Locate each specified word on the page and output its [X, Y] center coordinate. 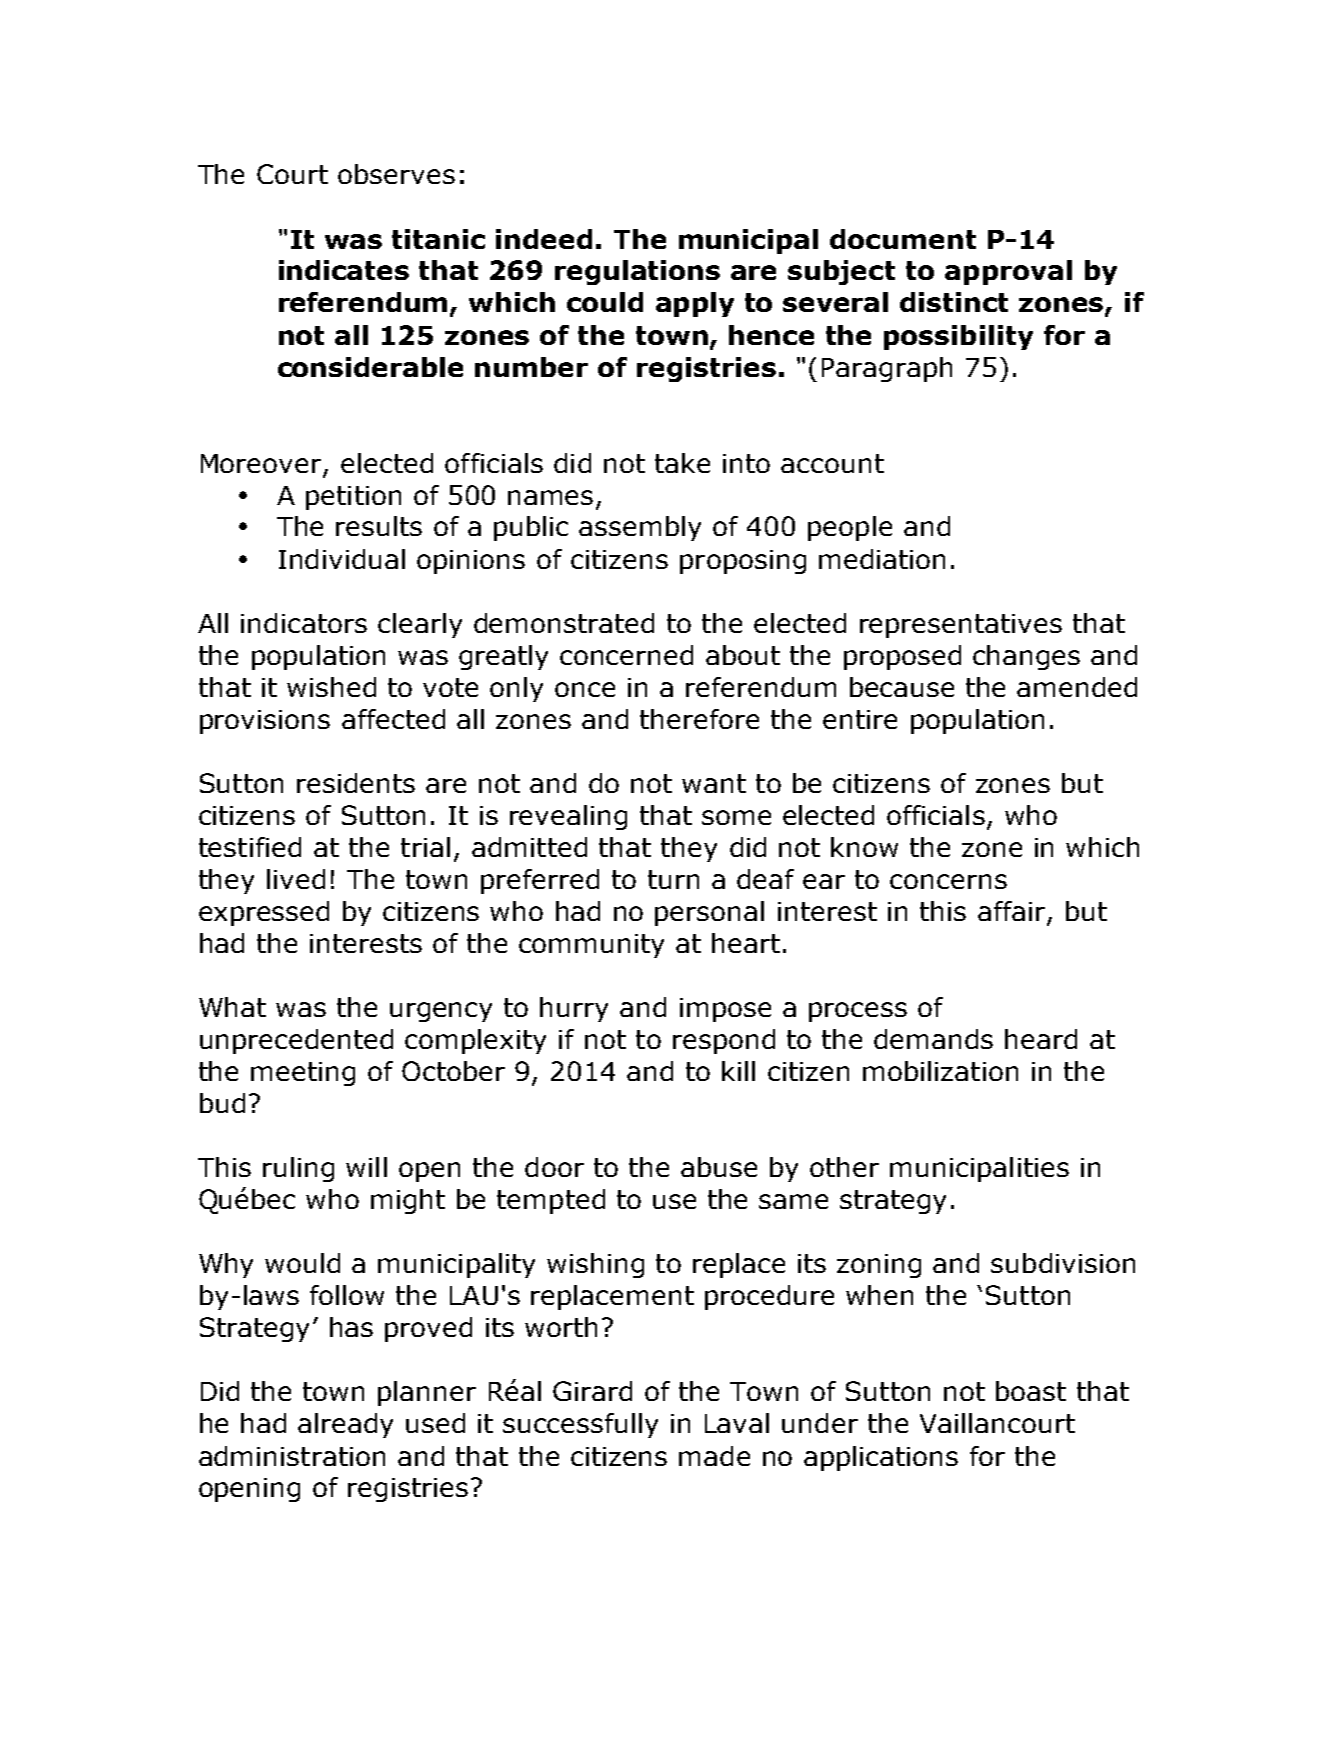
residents [356, 783]
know [864, 847]
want [714, 783]
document [903, 239]
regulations [637, 272]
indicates [344, 270]
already [345, 1425]
